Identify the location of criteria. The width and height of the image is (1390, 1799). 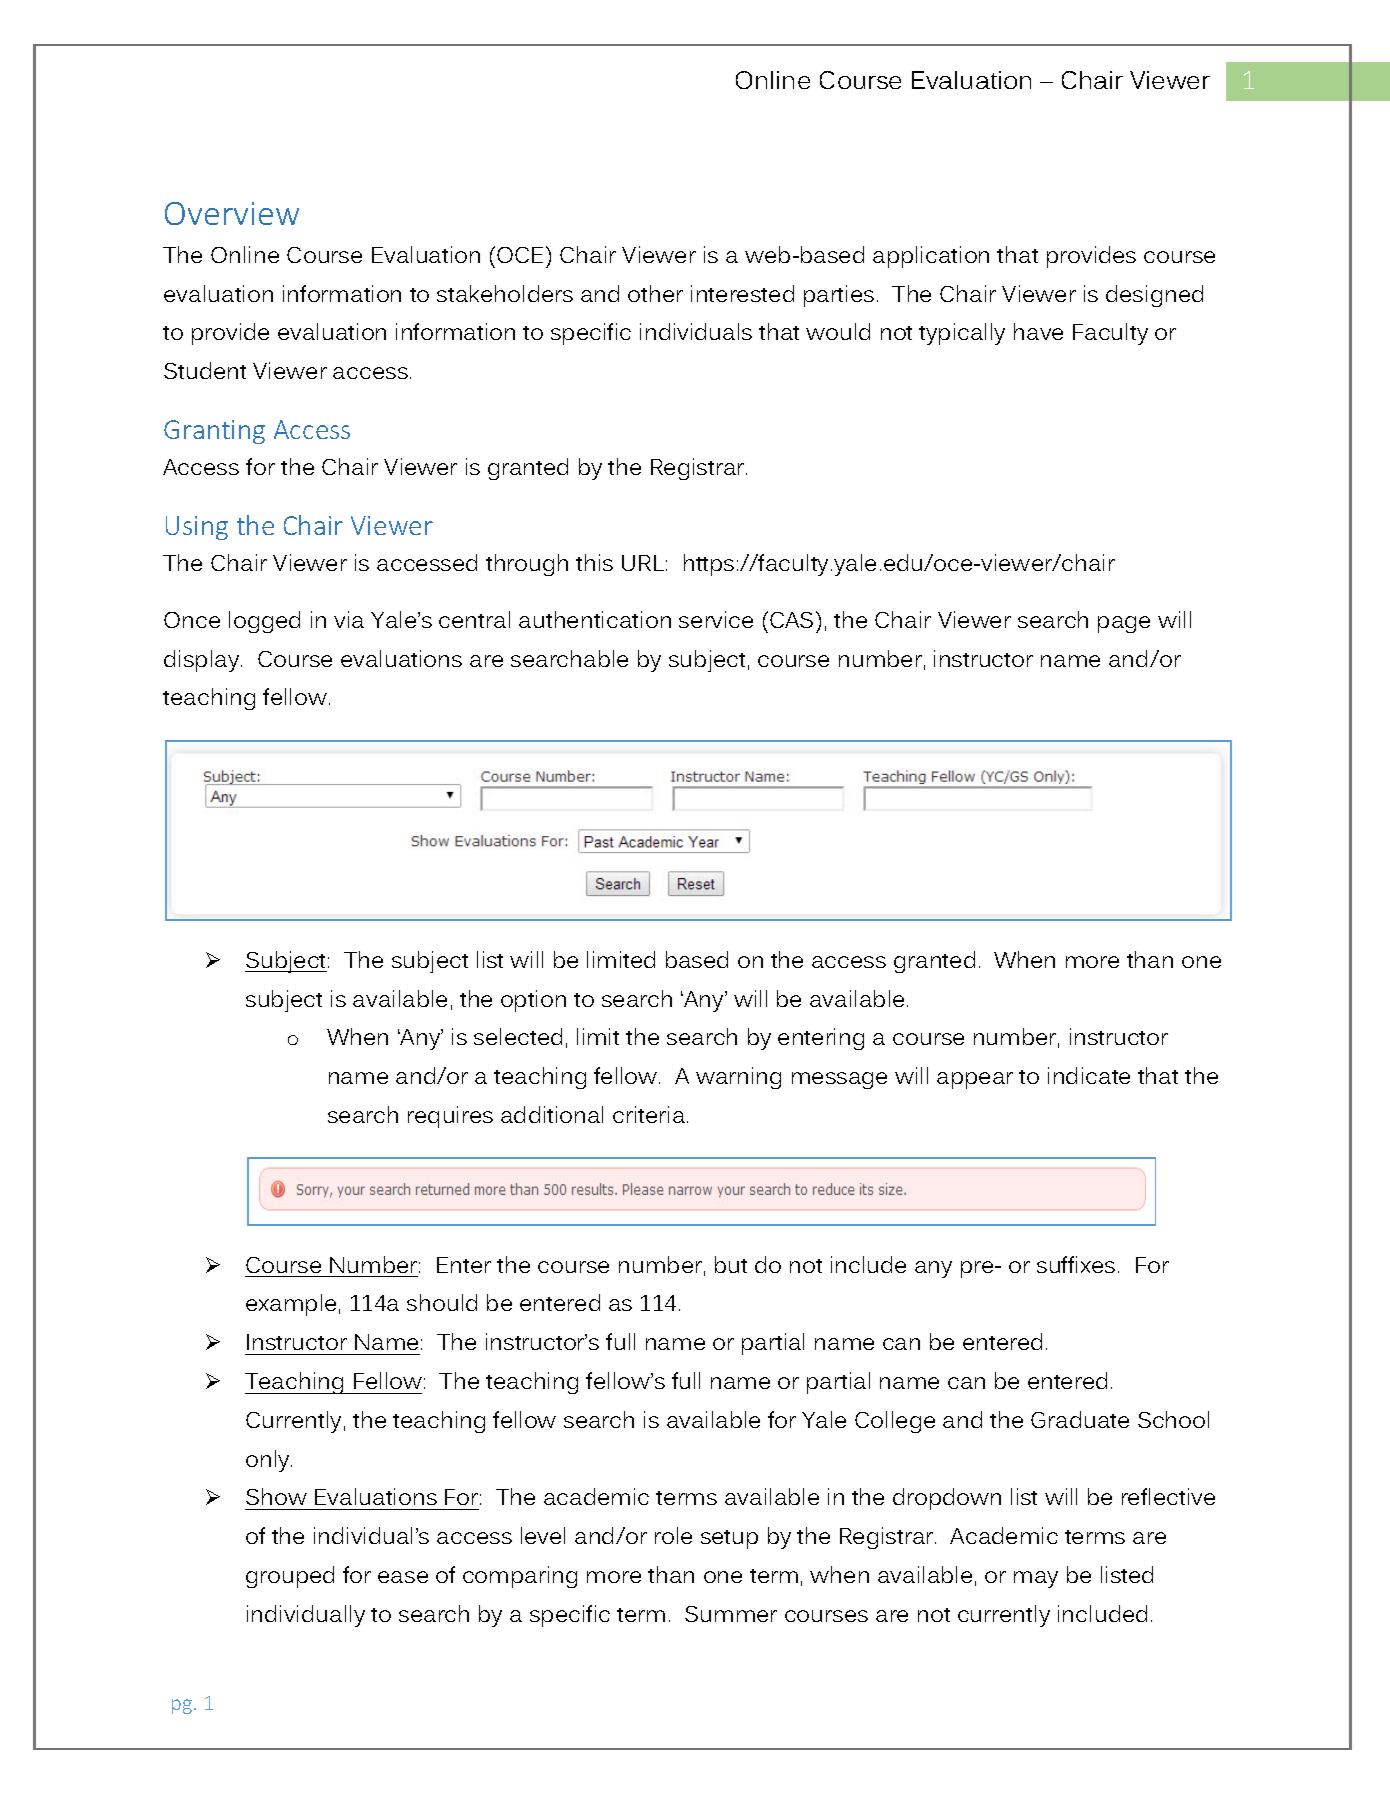
(650, 1114).
